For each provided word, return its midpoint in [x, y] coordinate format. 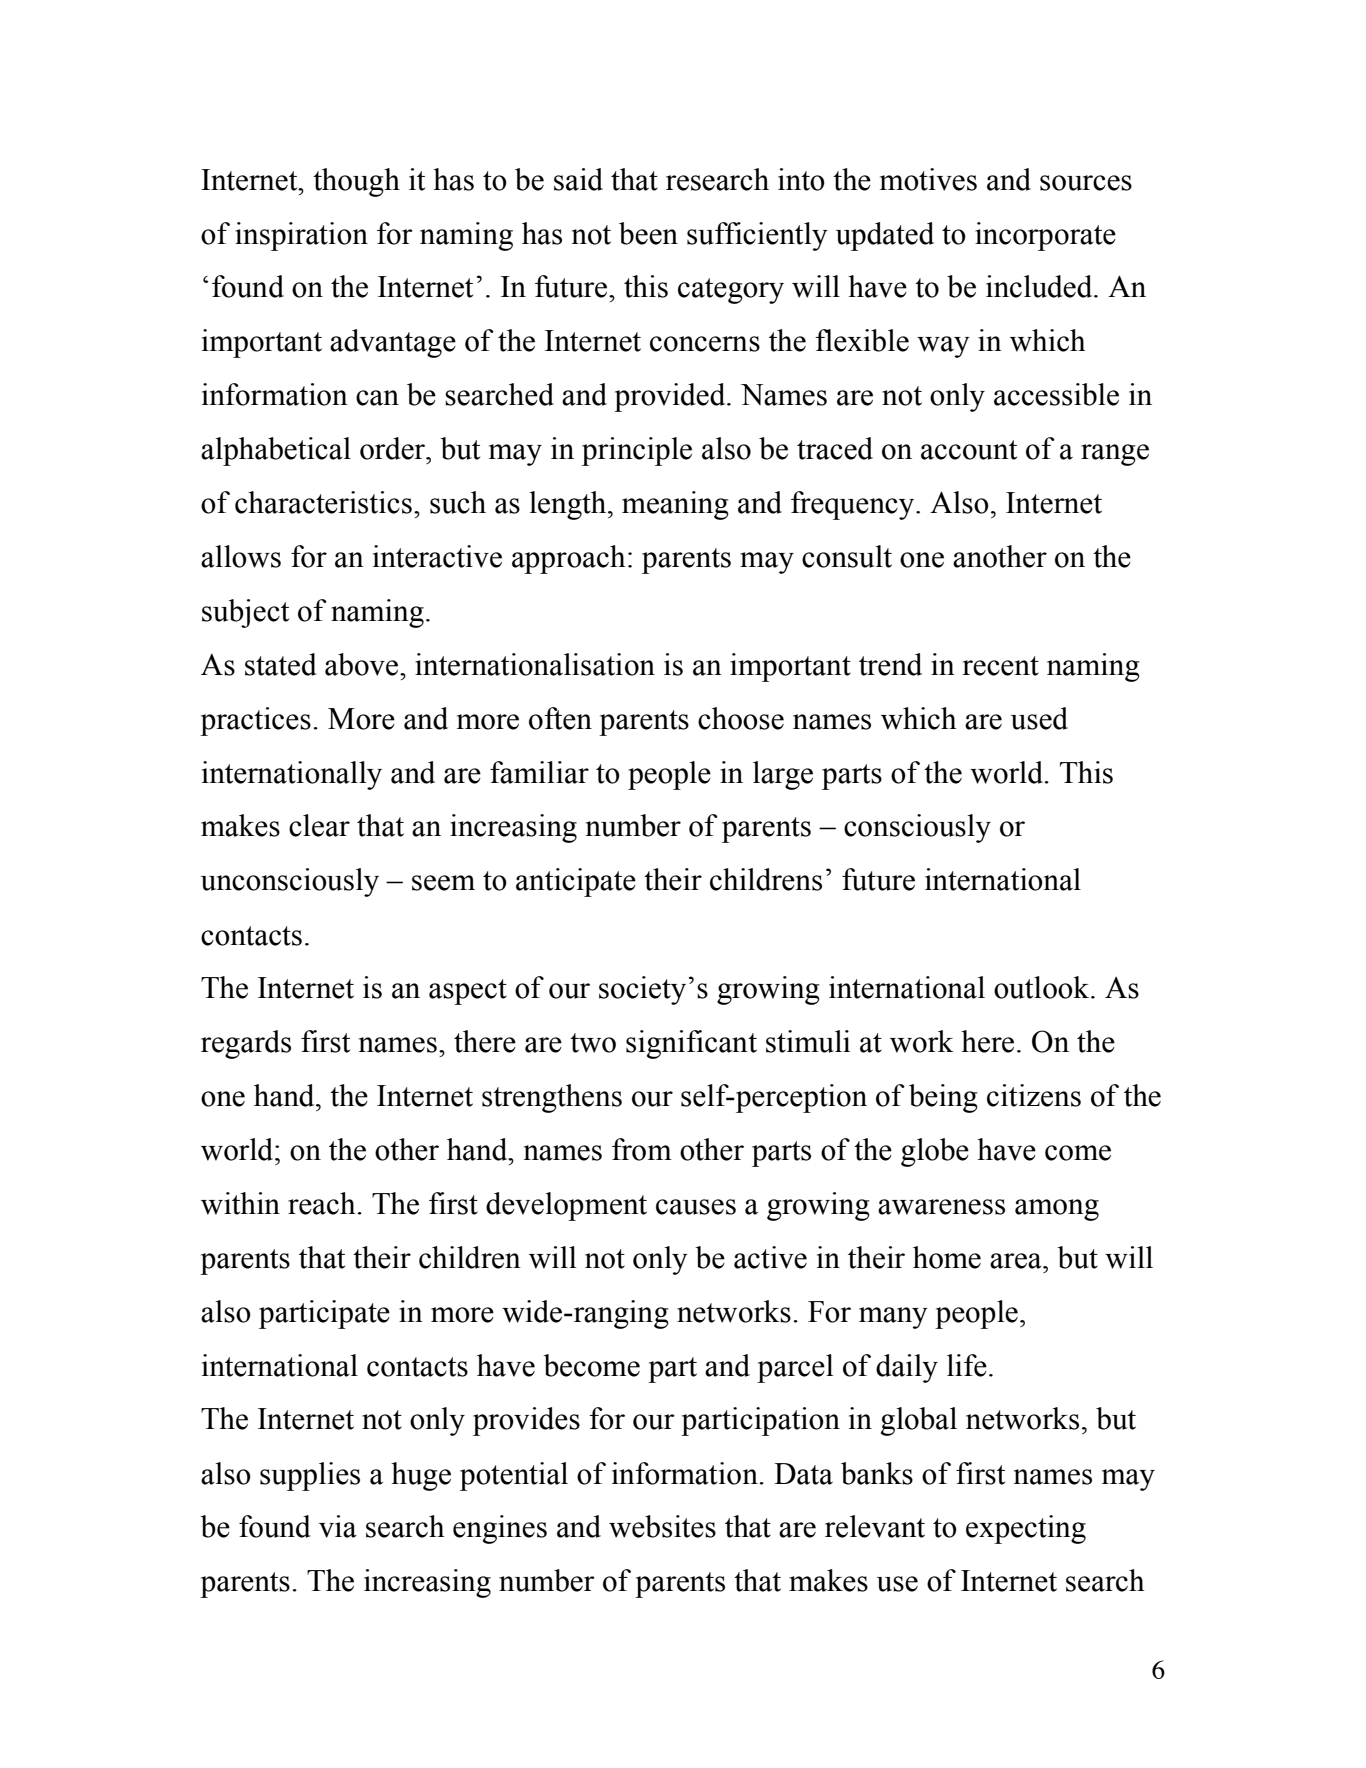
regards [246, 1044]
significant [691, 1044]
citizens [1034, 1095]
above [363, 664]
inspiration [301, 236]
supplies [310, 1476]
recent [1000, 666]
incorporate [1045, 236]
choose [741, 718]
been [648, 233]
